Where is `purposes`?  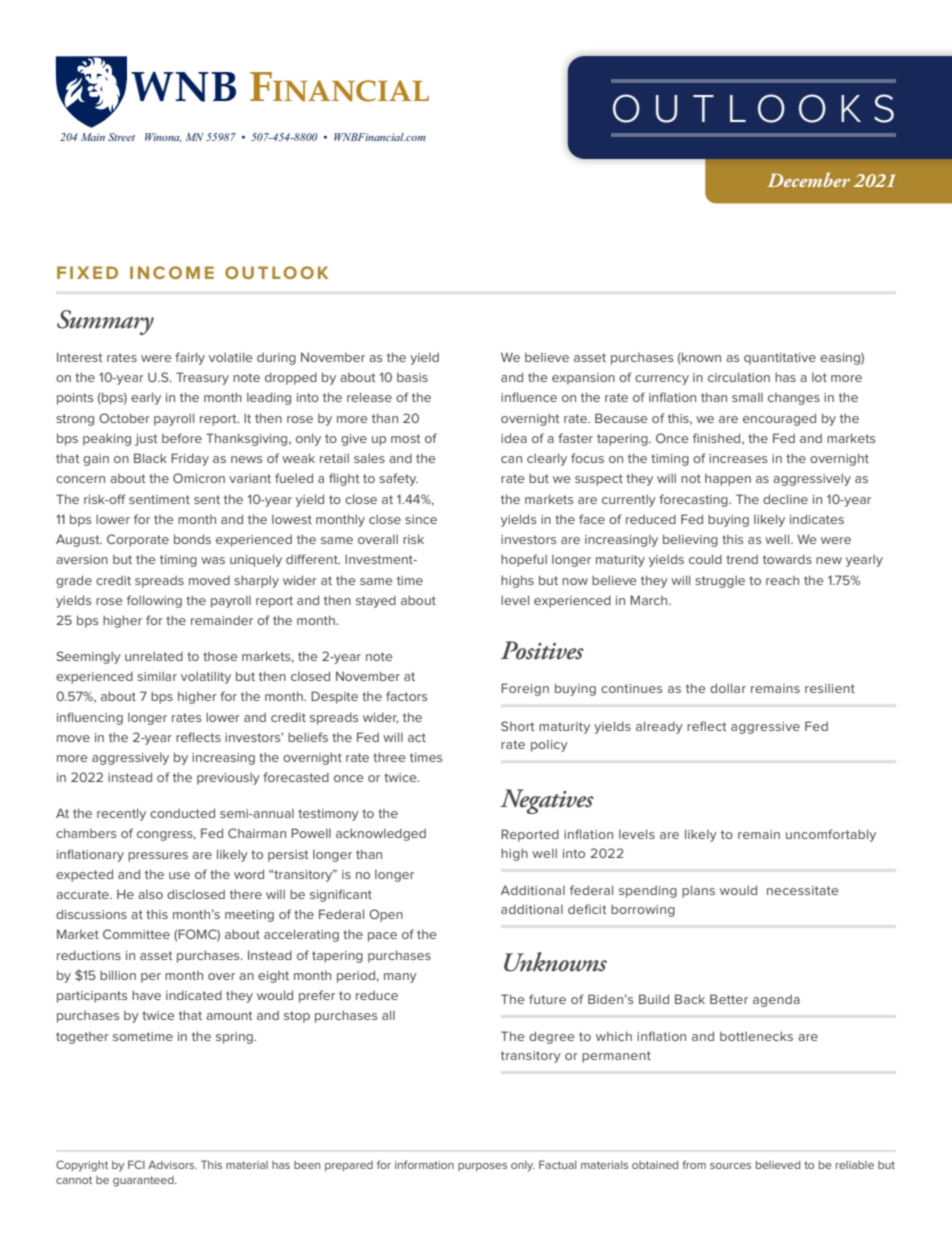 purposes is located at coordinates (482, 1167).
